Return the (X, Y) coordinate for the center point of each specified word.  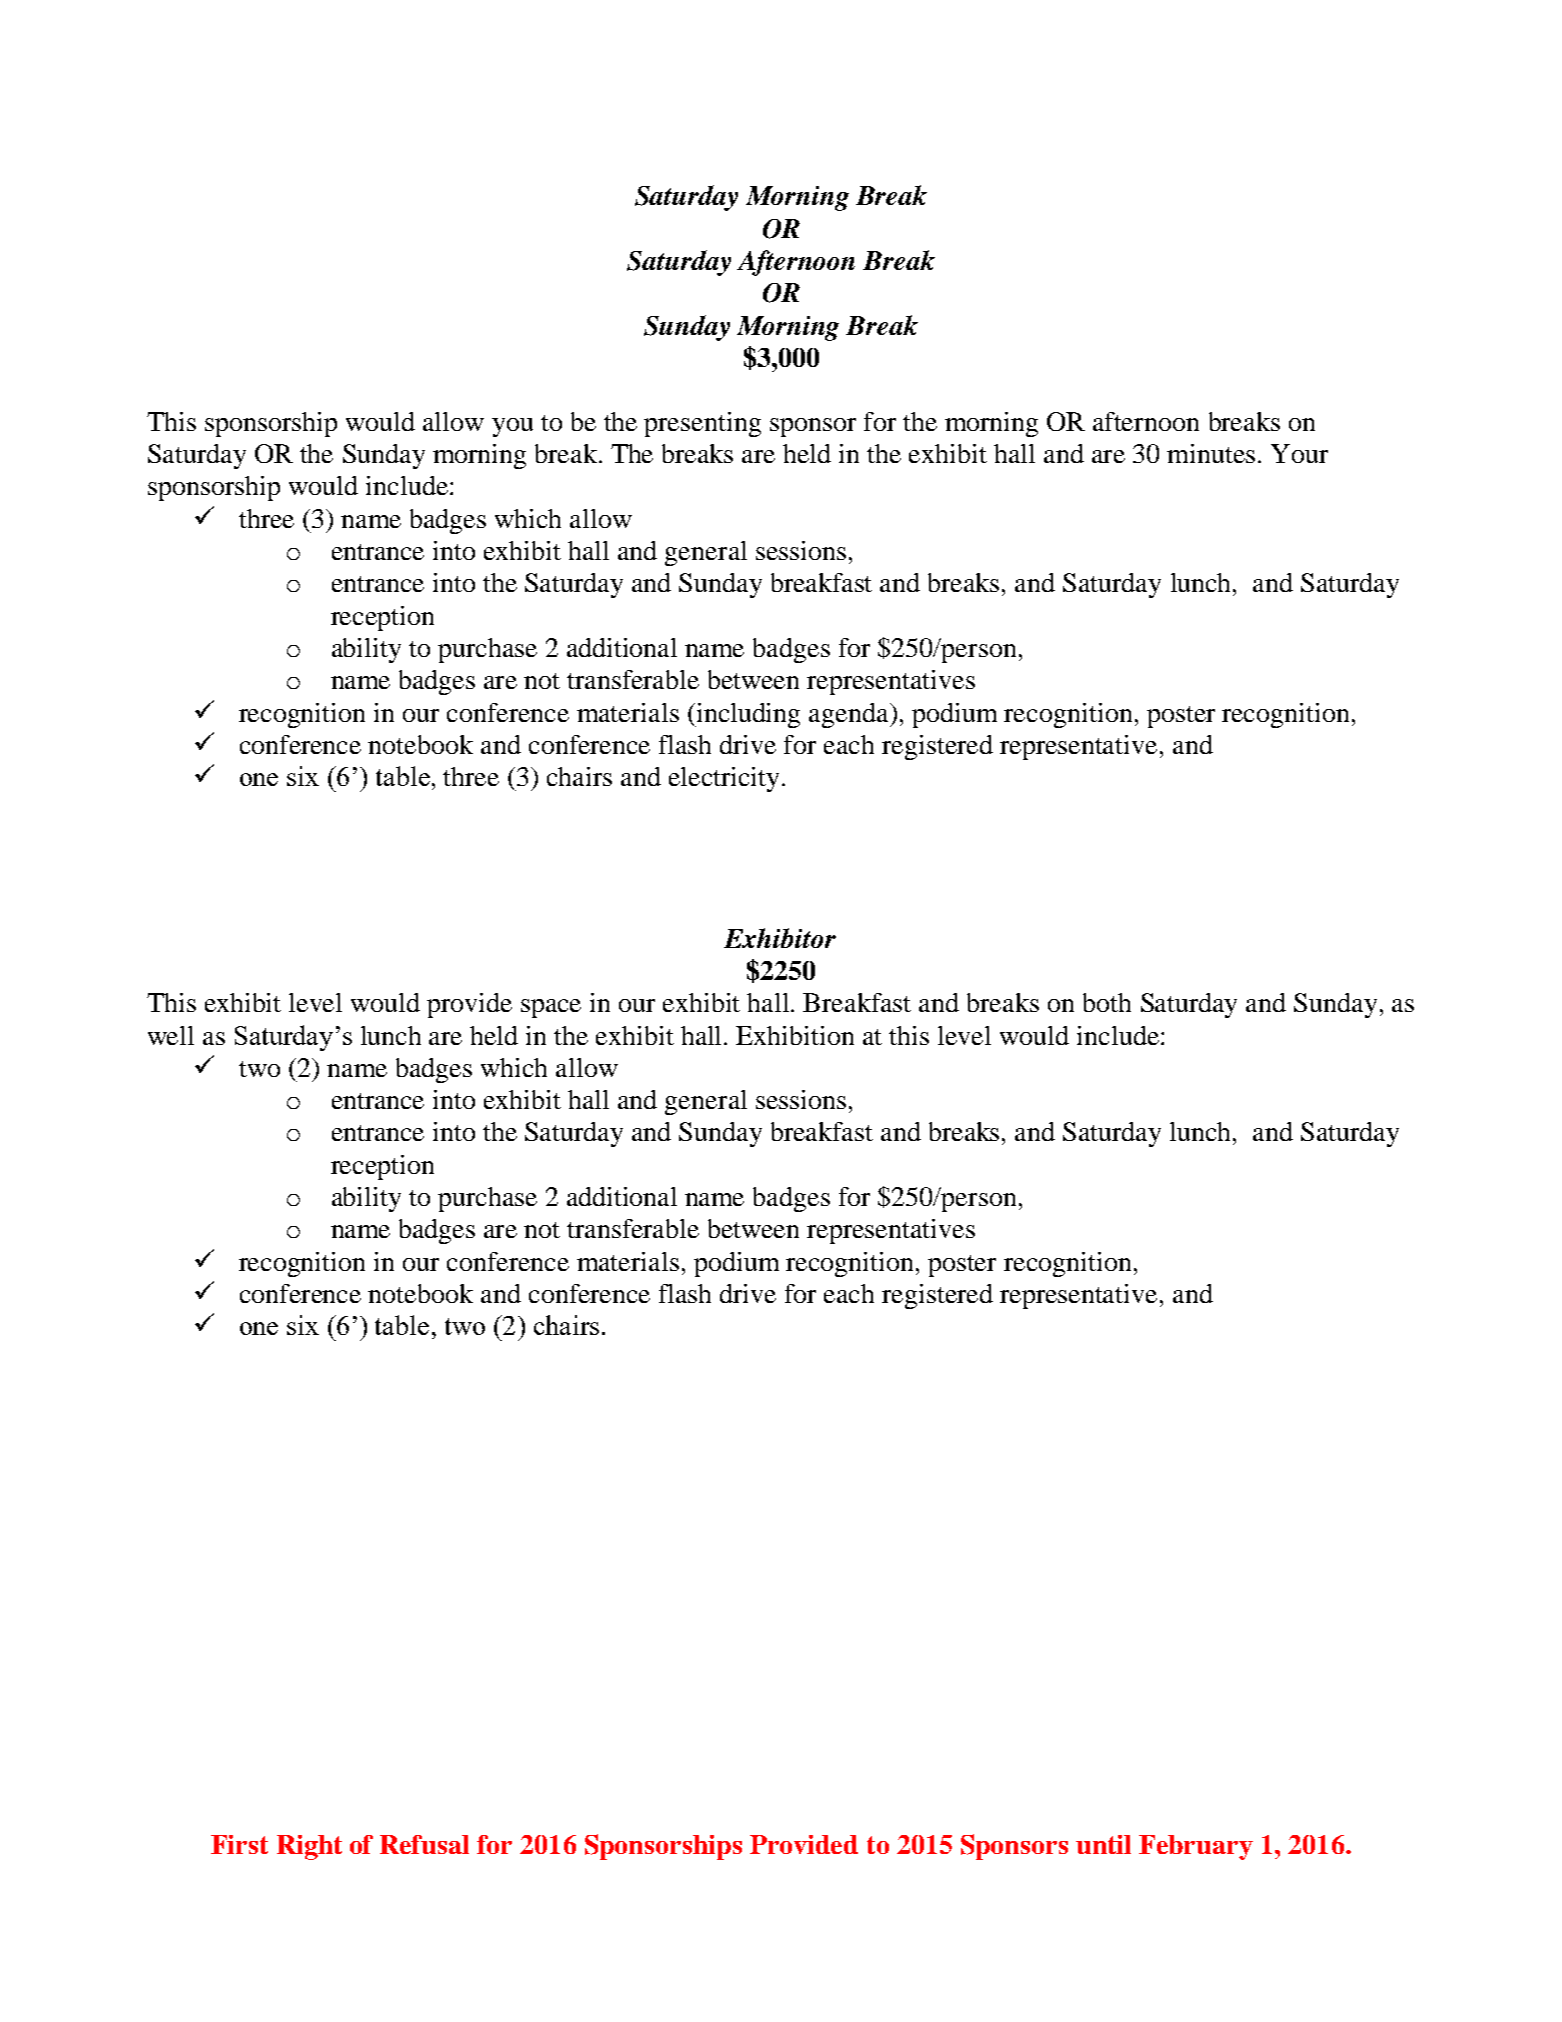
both (1107, 1002)
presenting (702, 424)
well (171, 1035)
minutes (1211, 453)
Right (309, 1847)
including (747, 715)
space (551, 1008)
